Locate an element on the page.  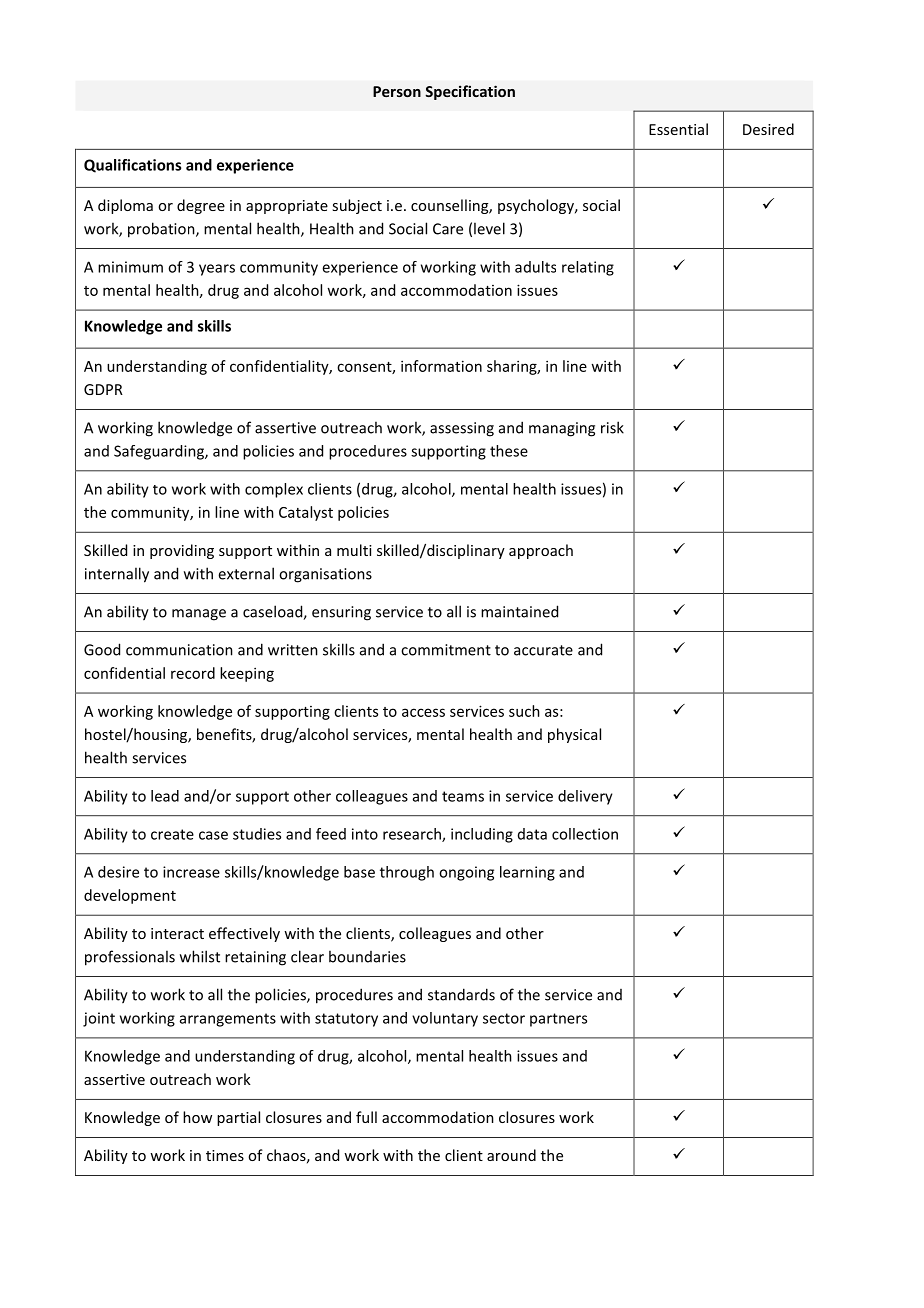
communication is located at coordinates (179, 650).
